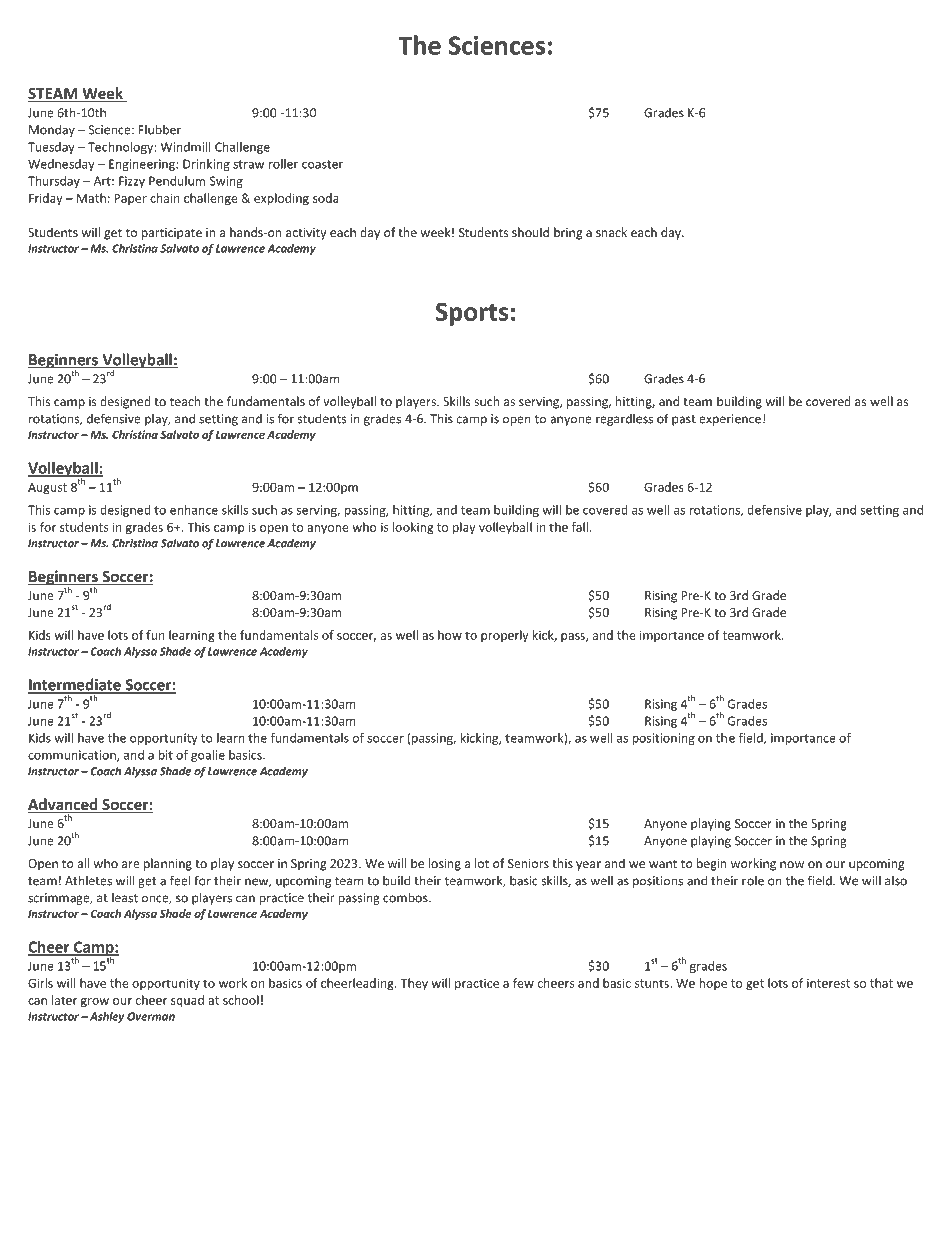  Describe the element at coordinates (828, 983) in the screenshot. I see `interest` at that location.
